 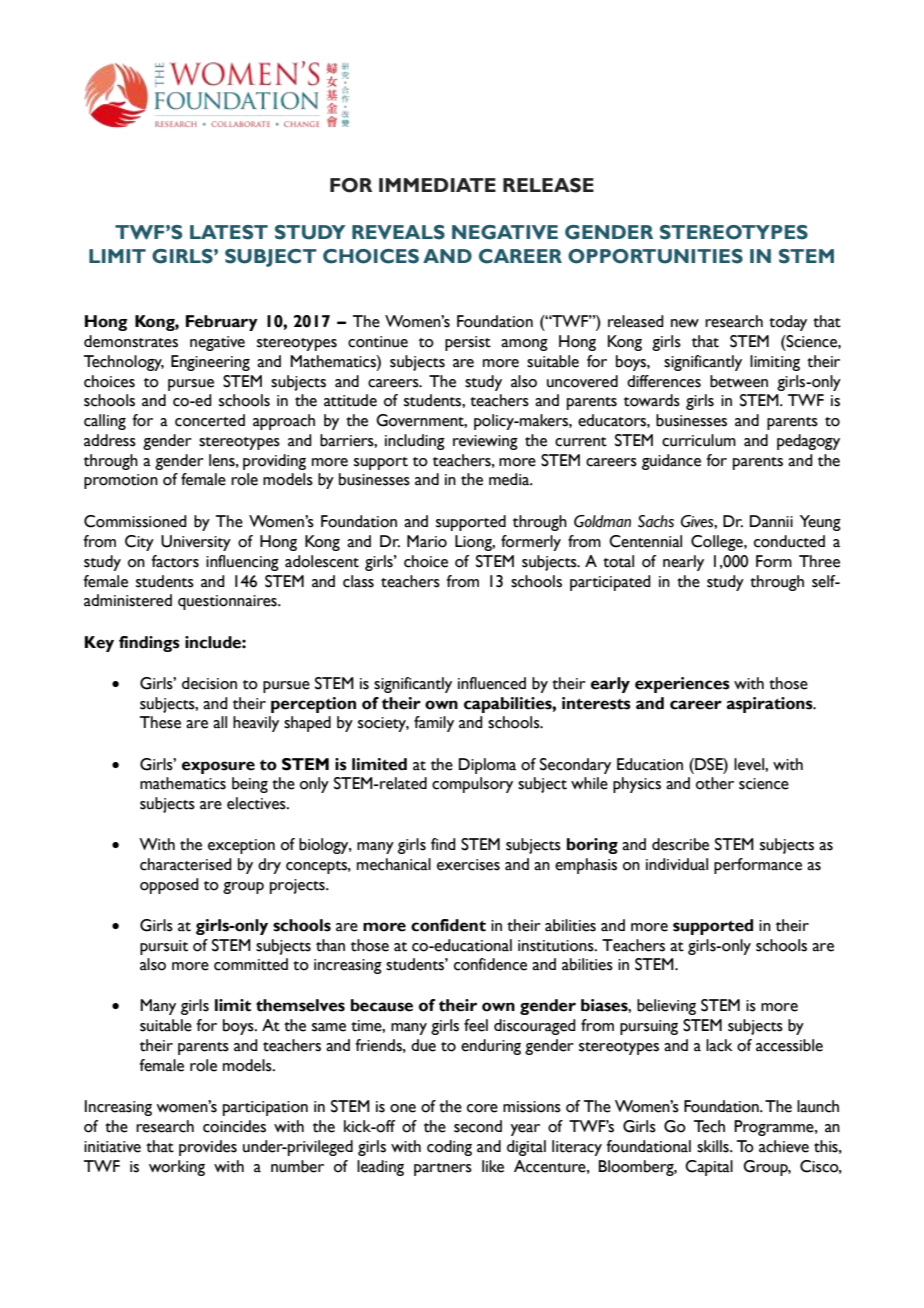 What do you see at coordinates (358, 581) in the image?
I see `class` at bounding box center [358, 581].
